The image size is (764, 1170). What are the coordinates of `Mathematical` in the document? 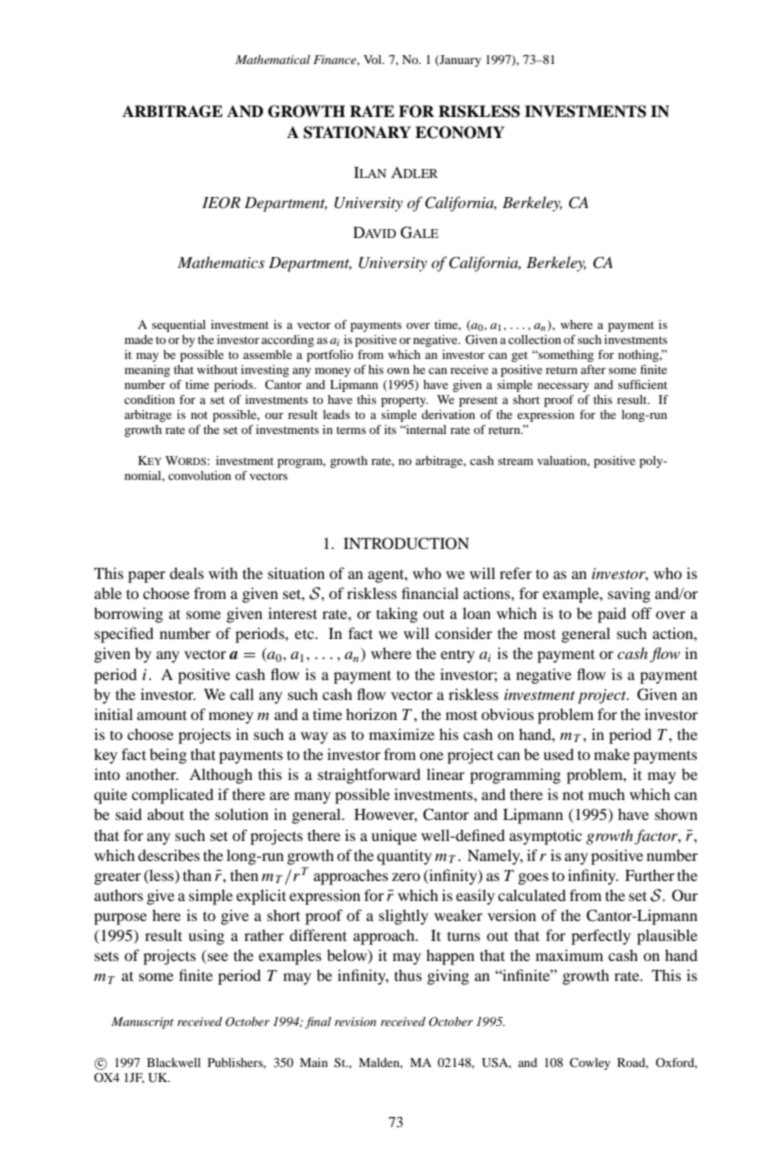 It's located at (272, 59).
